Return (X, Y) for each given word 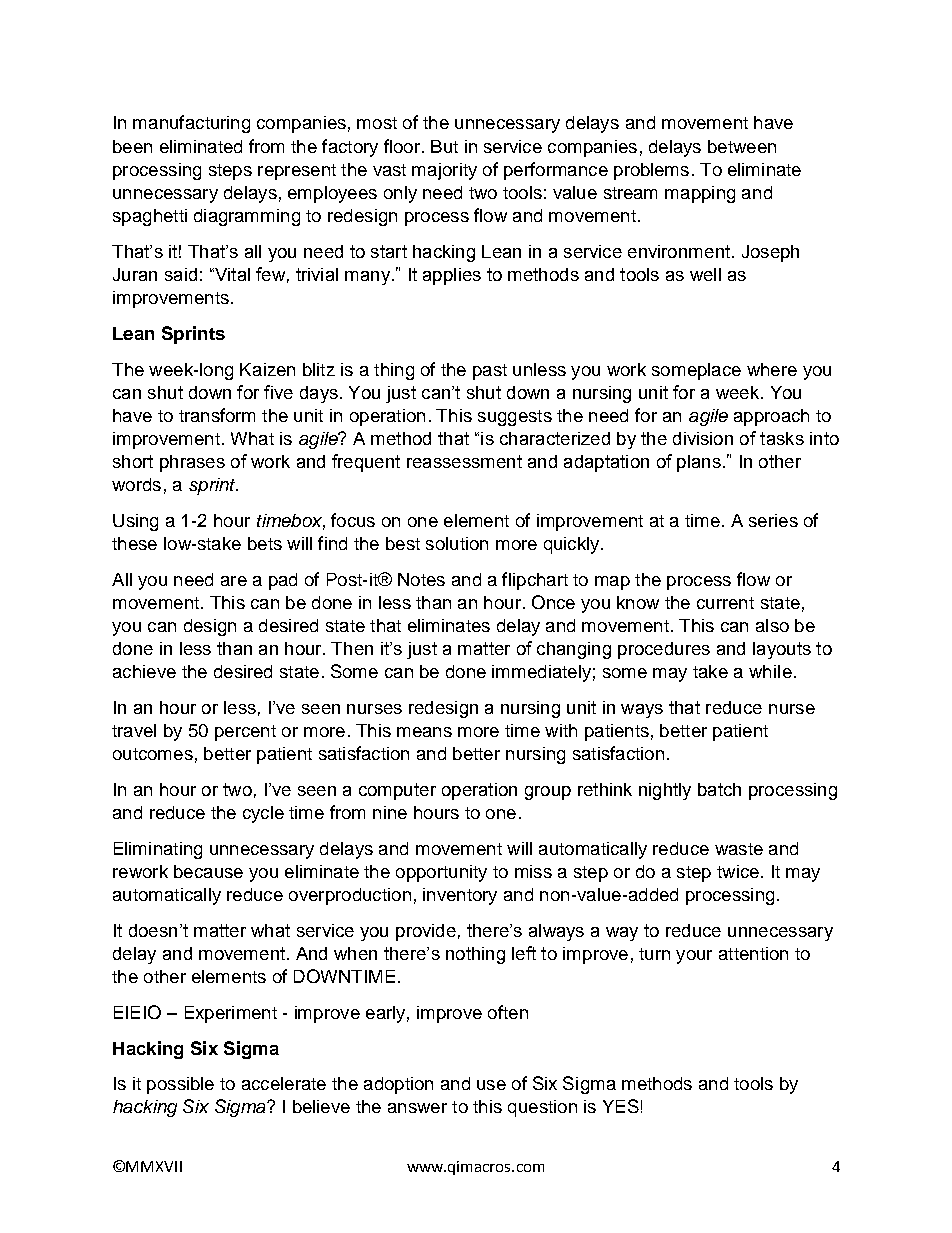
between (742, 146)
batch (719, 789)
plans (699, 463)
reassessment (464, 461)
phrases (192, 463)
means (424, 732)
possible (180, 1085)
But (444, 146)
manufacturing (191, 124)
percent (245, 733)
